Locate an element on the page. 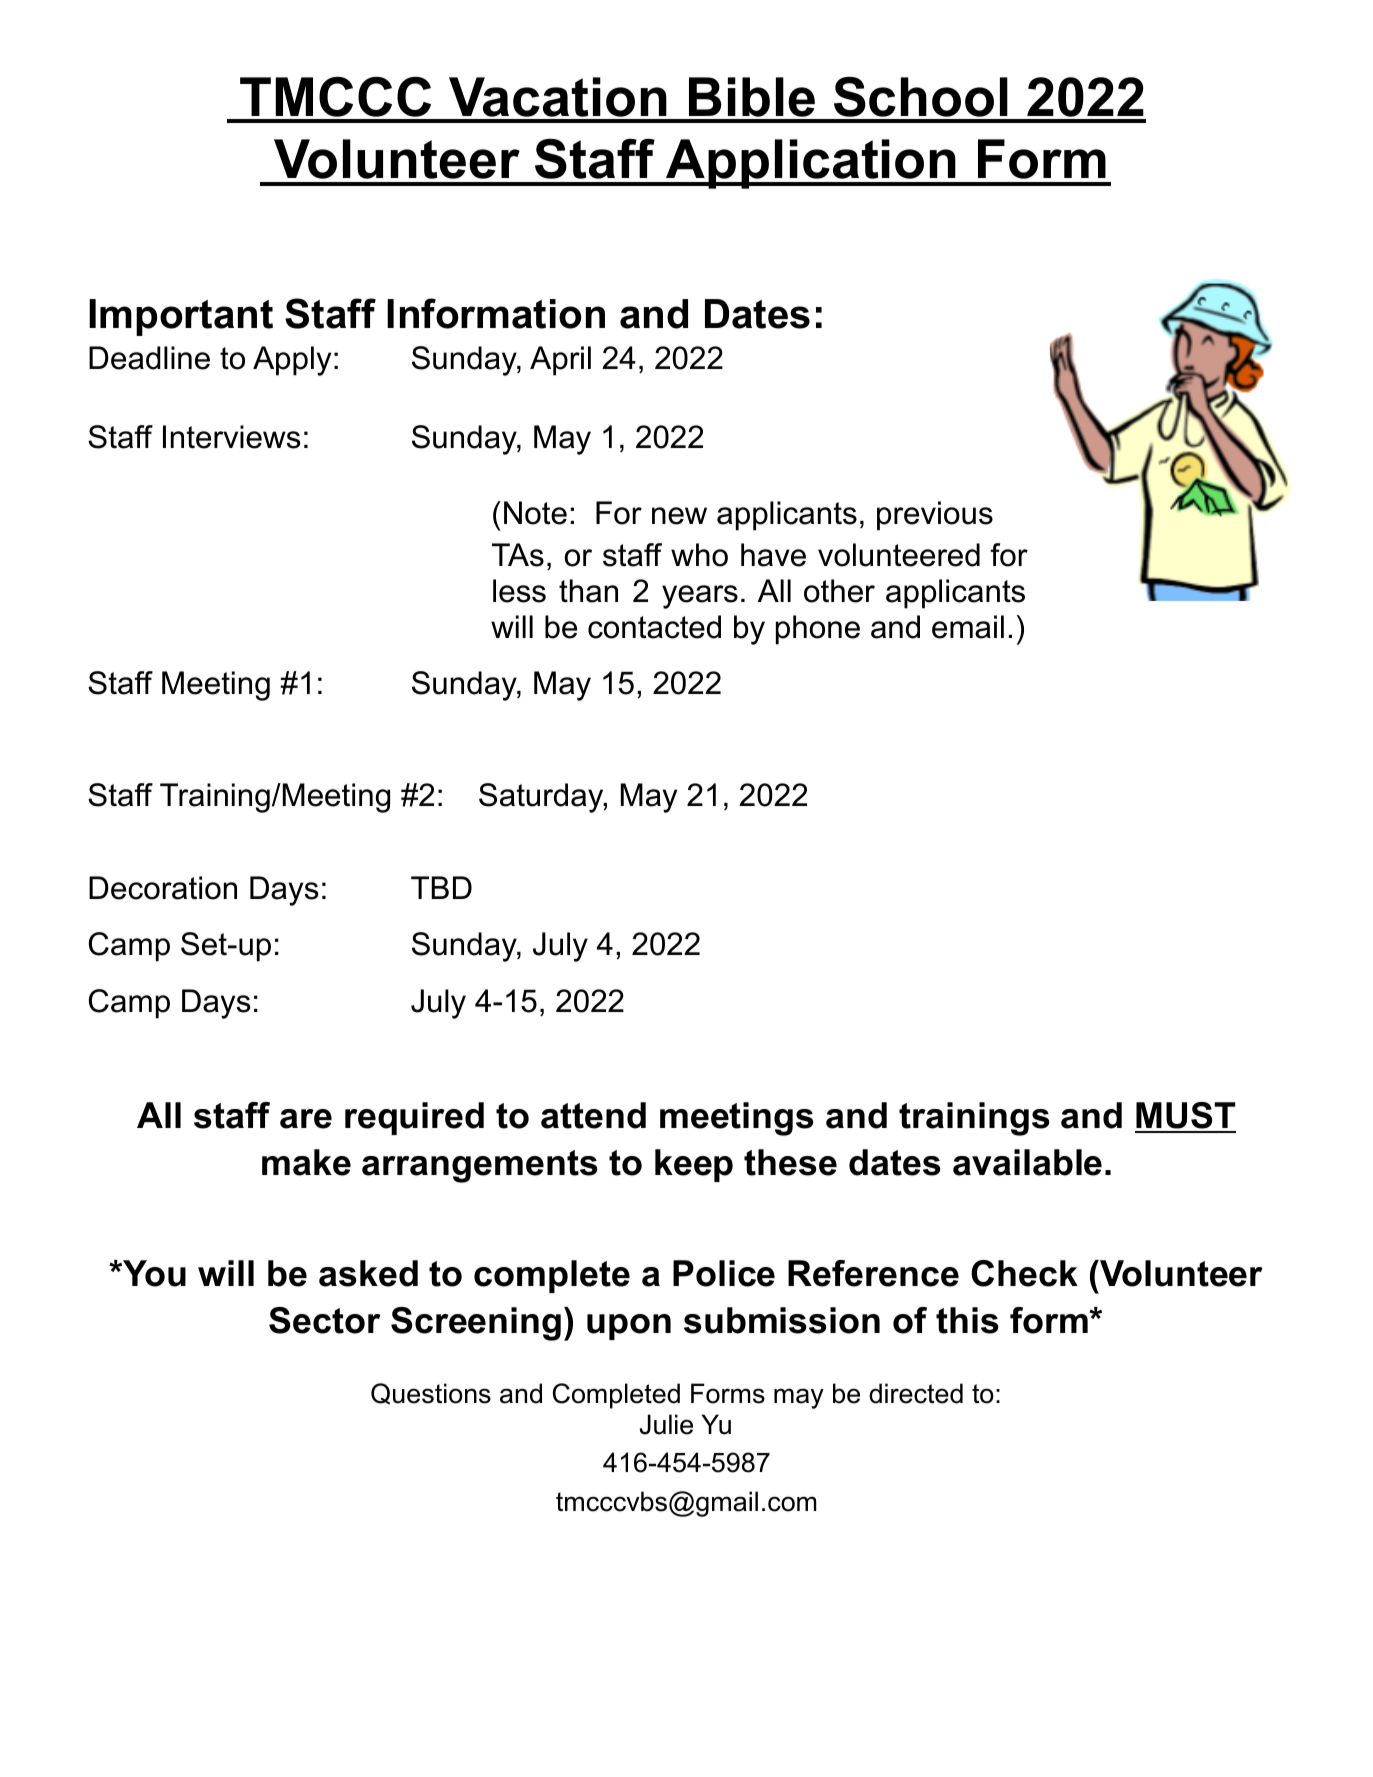 The image size is (1373, 1777). make is located at coordinates (306, 1162).
